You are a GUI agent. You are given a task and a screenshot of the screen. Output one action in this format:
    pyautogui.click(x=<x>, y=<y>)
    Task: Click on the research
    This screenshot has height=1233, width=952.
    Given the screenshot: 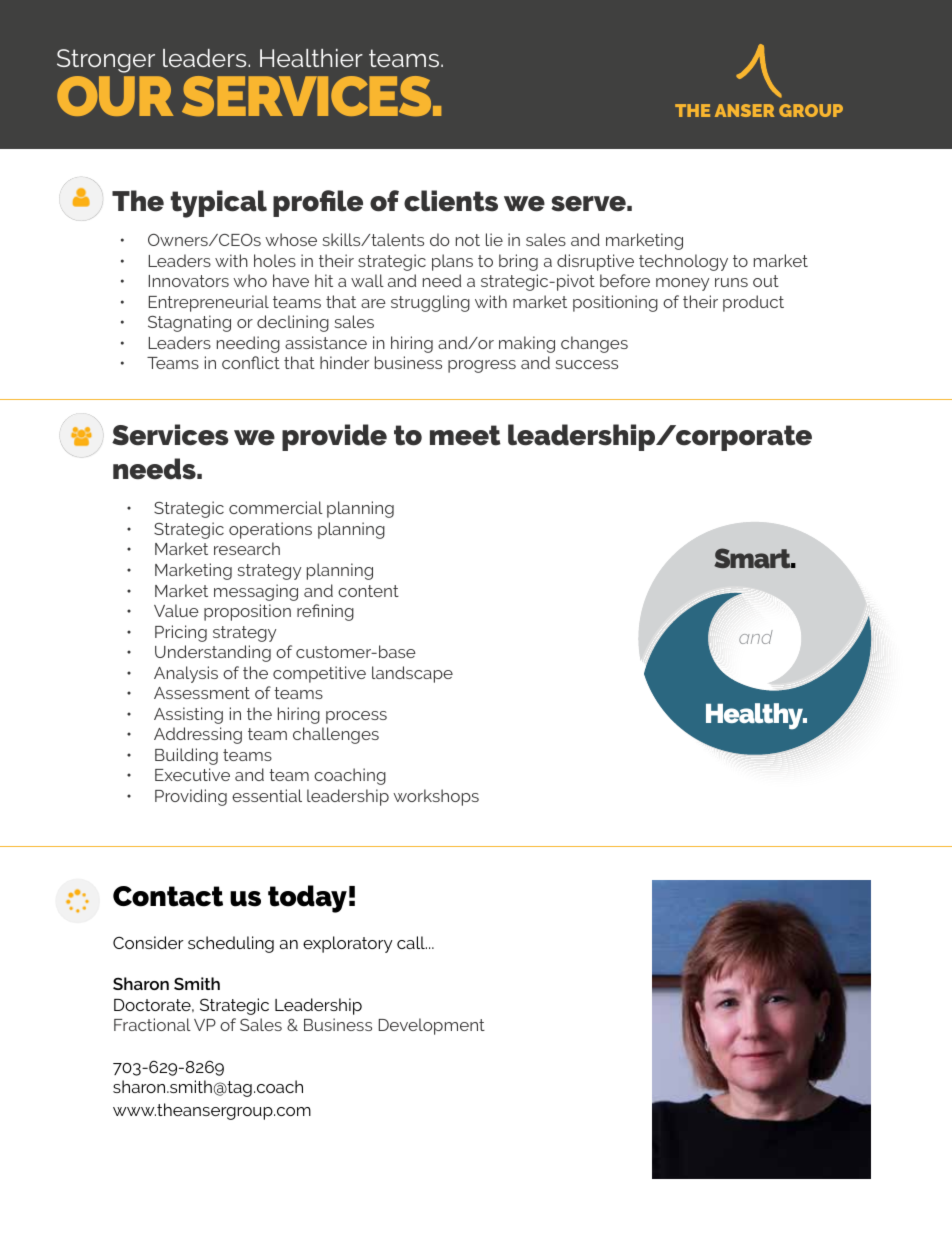 What is the action you would take?
    pyautogui.click(x=247, y=548)
